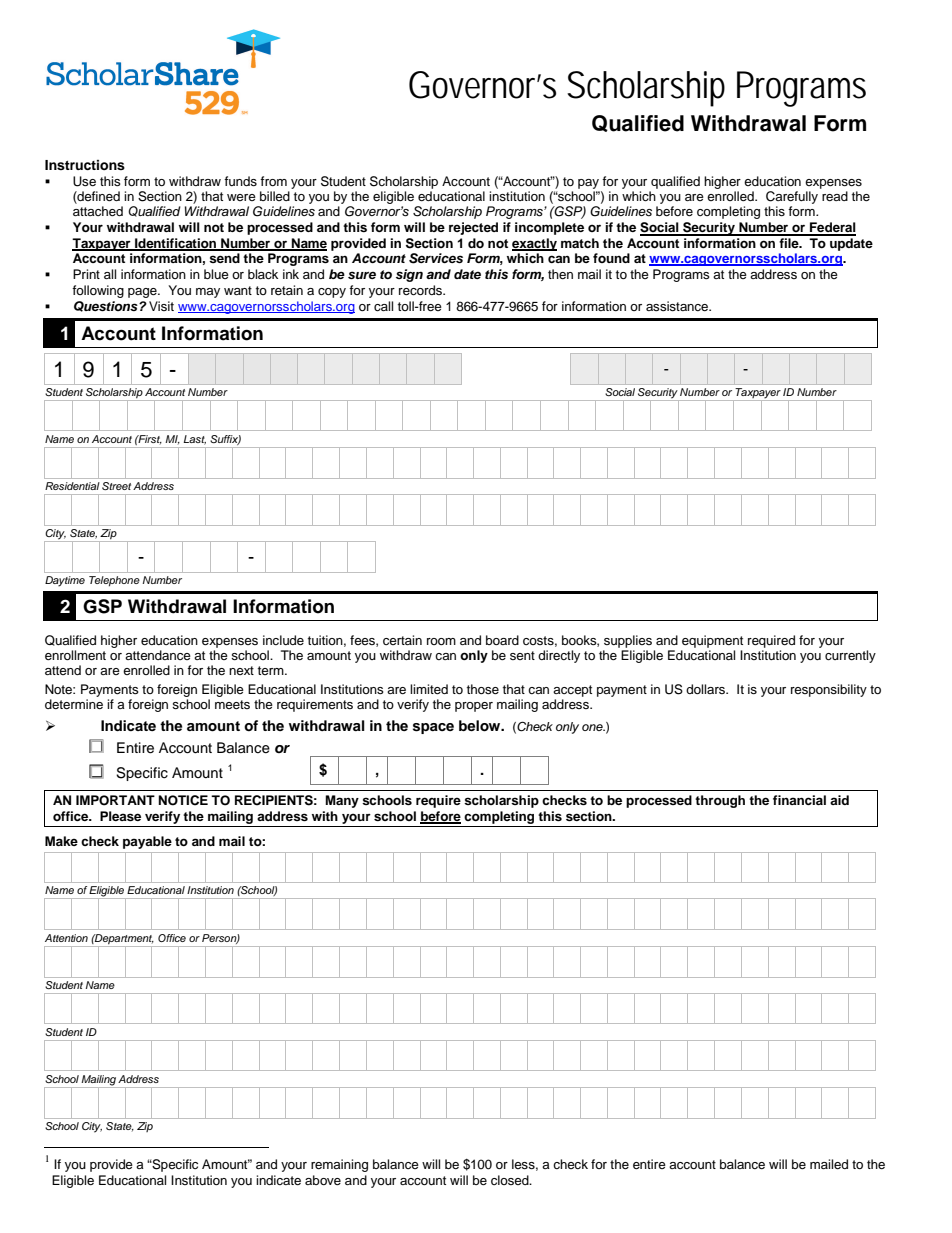 The height and width of the screenshot is (1233, 952). What do you see at coordinates (75, 655) in the screenshot?
I see `enrollment` at bounding box center [75, 655].
